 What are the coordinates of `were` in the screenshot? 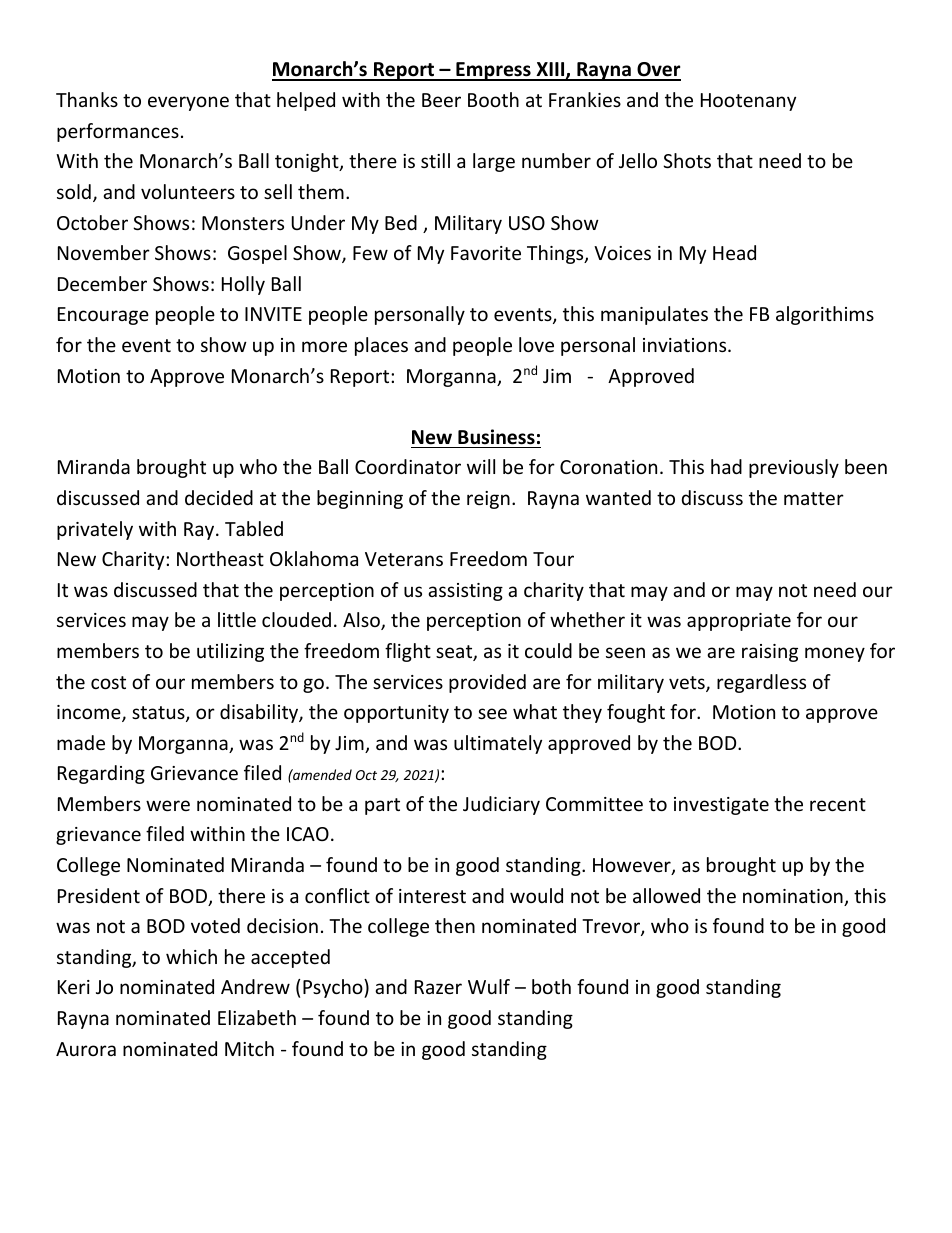 It's located at (168, 805).
